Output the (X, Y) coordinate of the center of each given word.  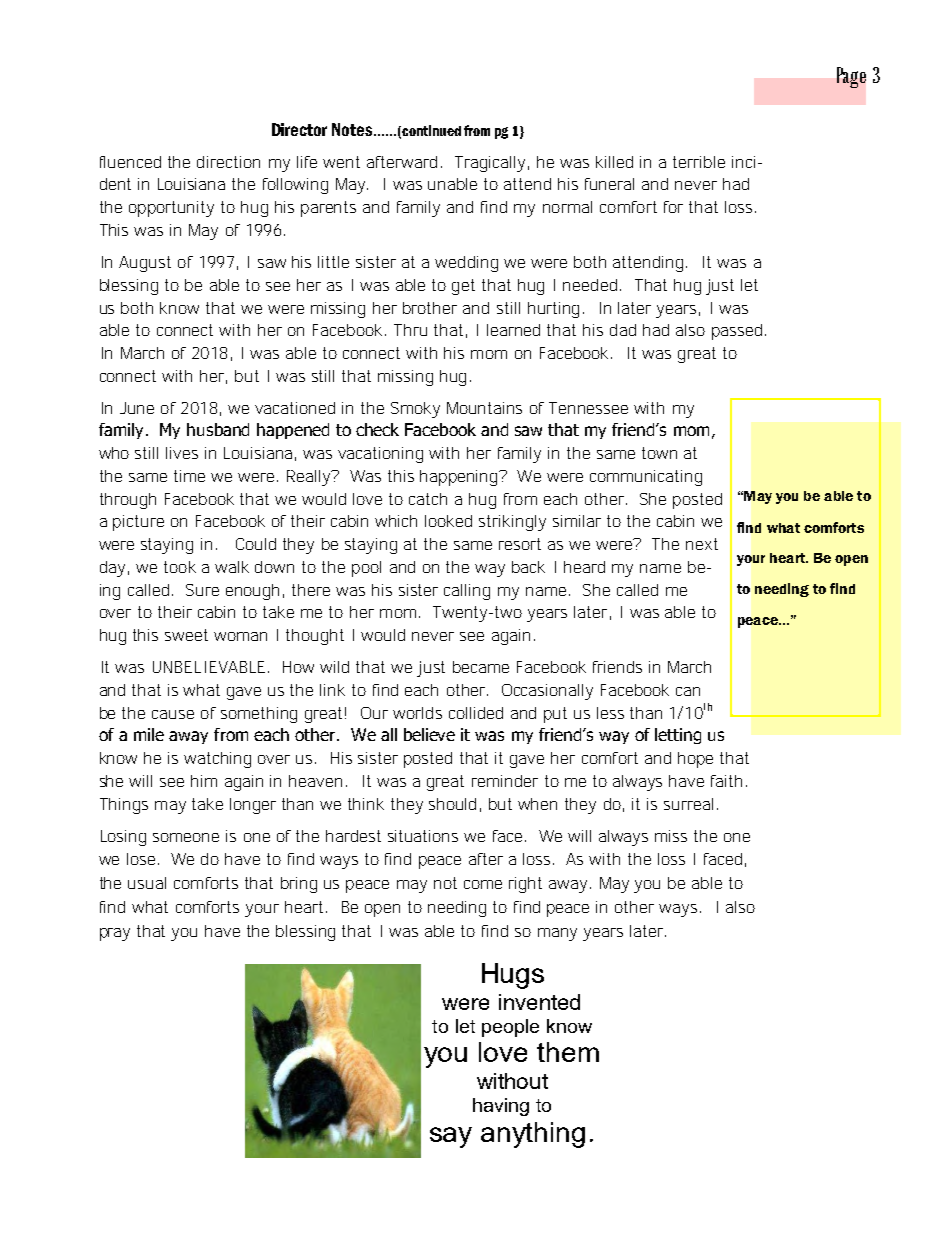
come (483, 884)
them (568, 1052)
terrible (699, 162)
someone (186, 837)
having (501, 1107)
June (137, 408)
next (702, 544)
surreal (688, 804)
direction (228, 162)
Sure (202, 590)
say (451, 1137)
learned (513, 330)
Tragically (490, 164)
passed (737, 332)
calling (467, 592)
